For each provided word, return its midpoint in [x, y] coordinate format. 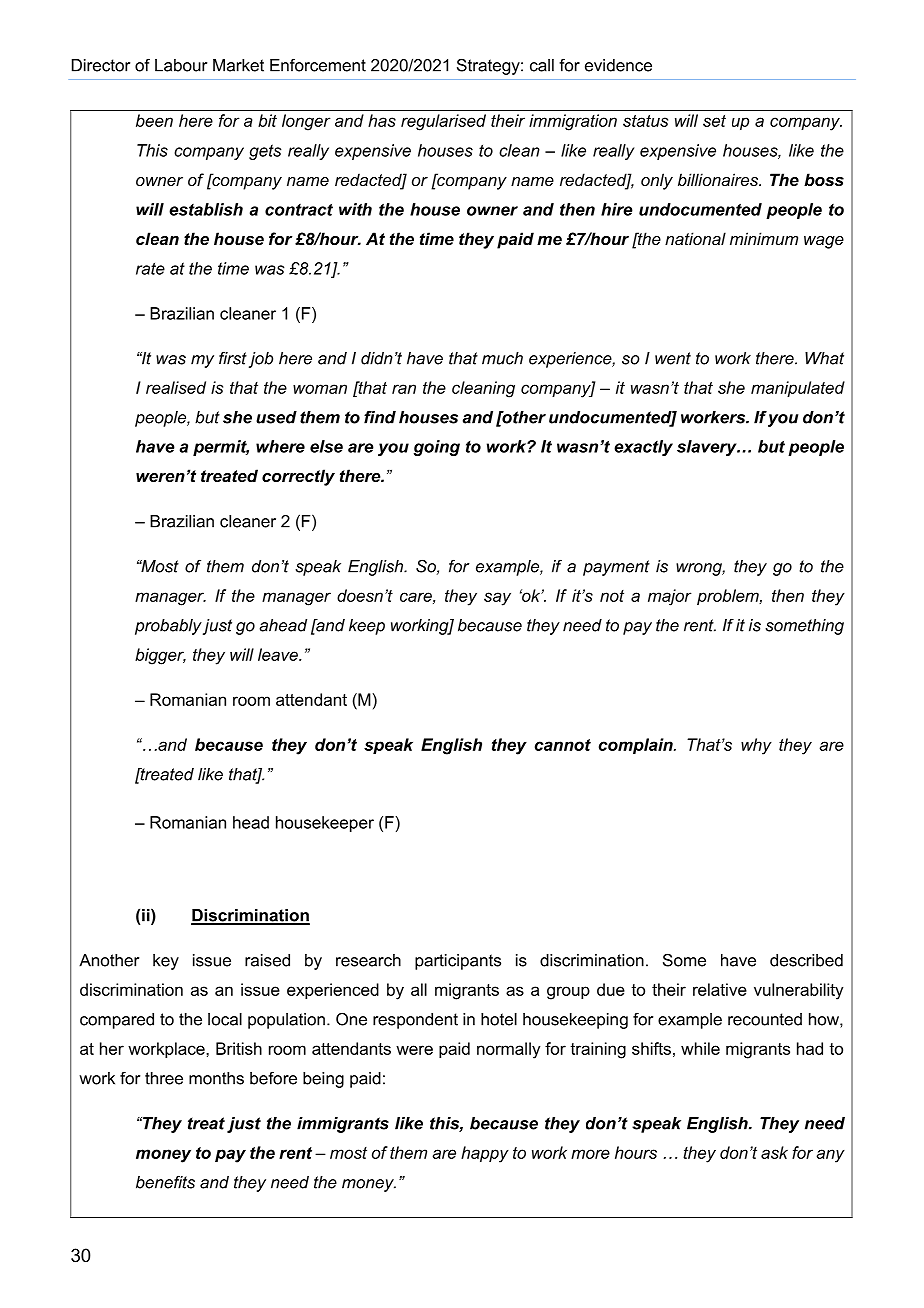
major [670, 597]
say [497, 599]
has [382, 120]
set [714, 121]
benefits [165, 1182]
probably [168, 627]
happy [485, 1154]
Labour [181, 65]
